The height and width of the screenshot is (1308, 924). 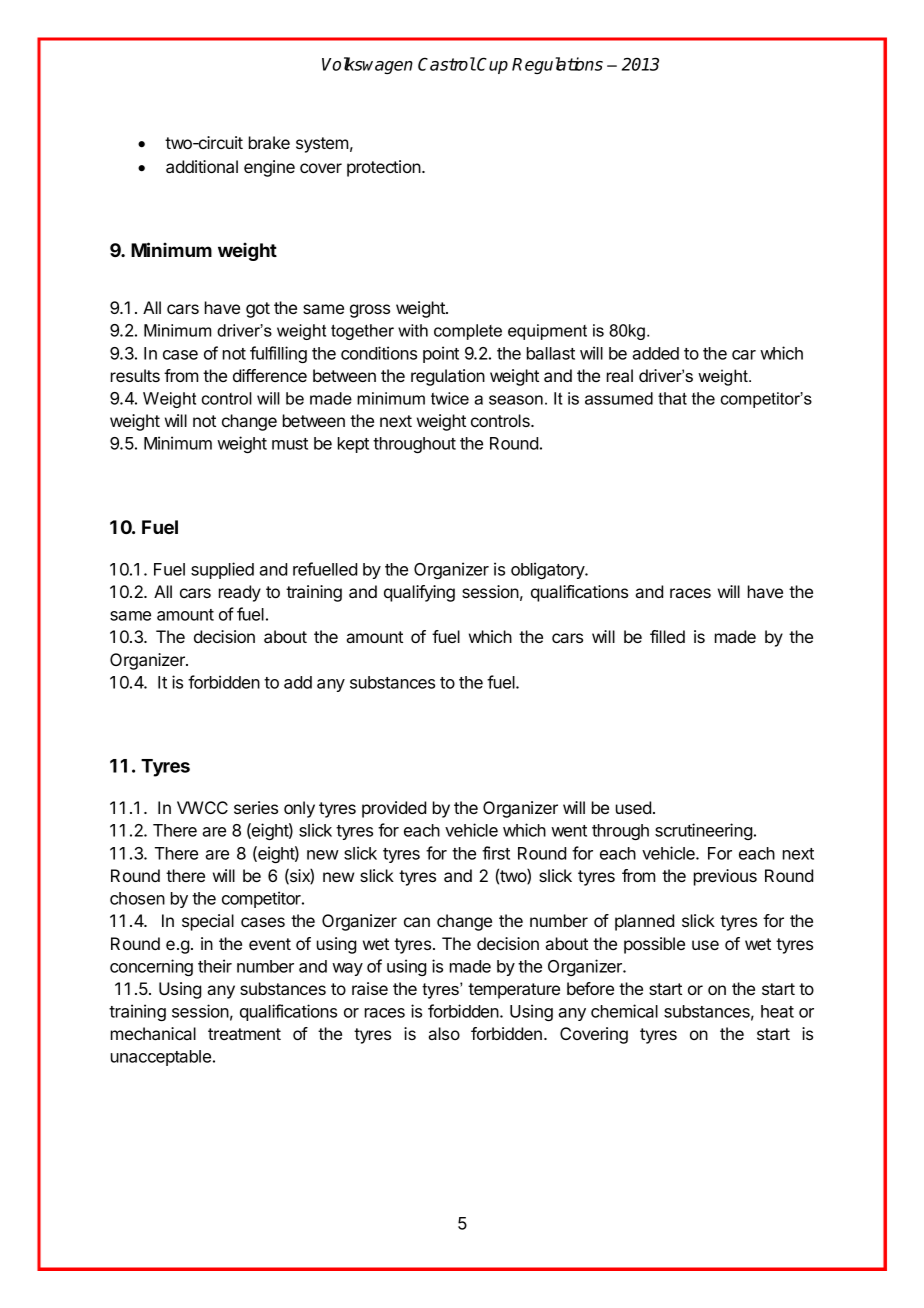 What do you see at coordinates (384, 168) in the screenshot?
I see `protection` at bounding box center [384, 168].
